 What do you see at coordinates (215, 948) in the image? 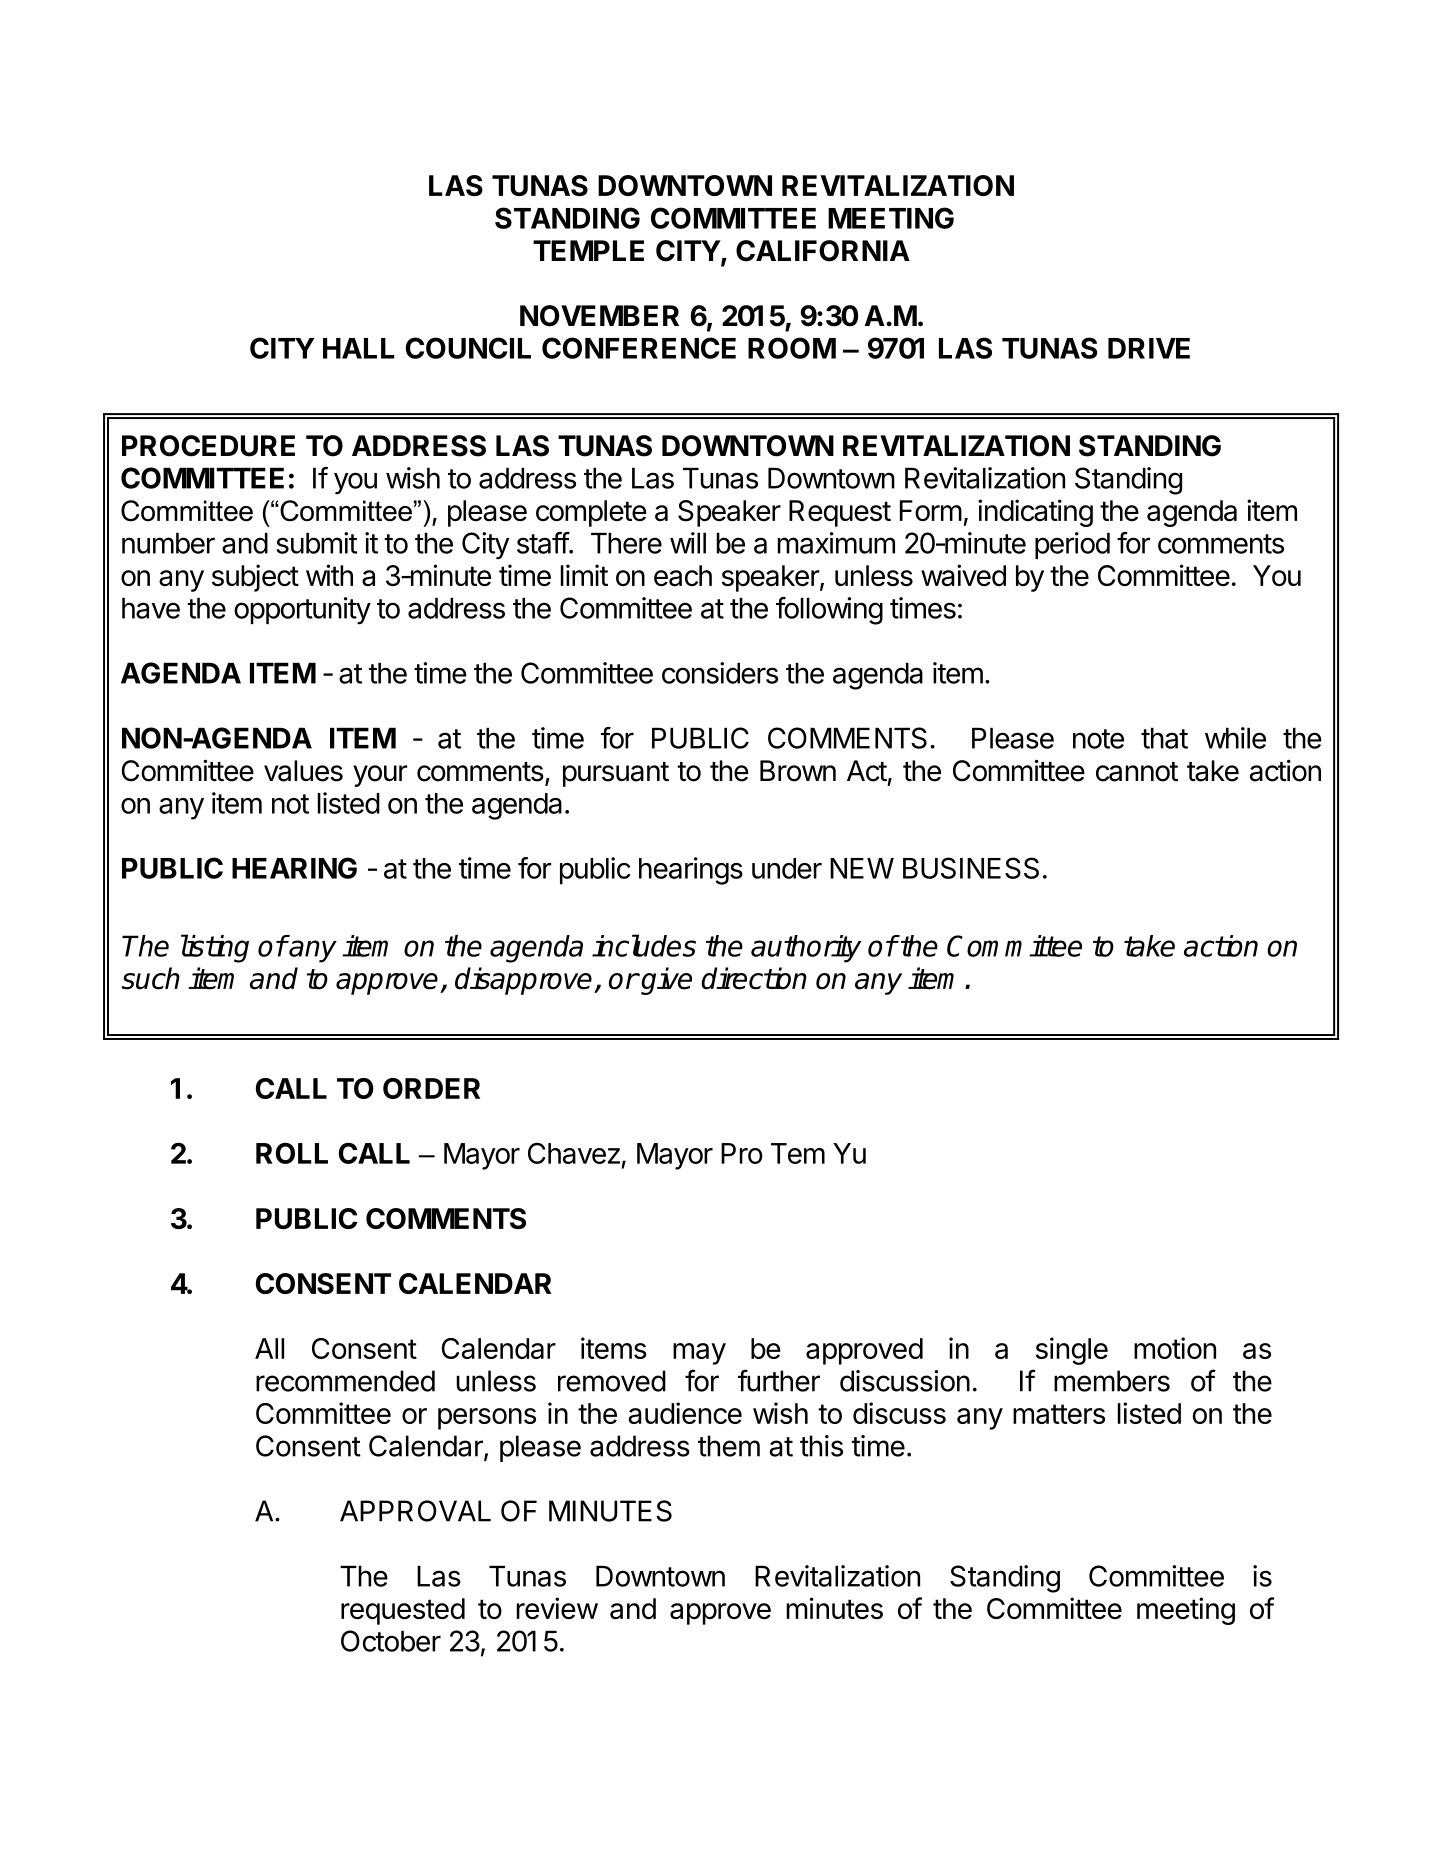
I see `listing` at bounding box center [215, 948].
